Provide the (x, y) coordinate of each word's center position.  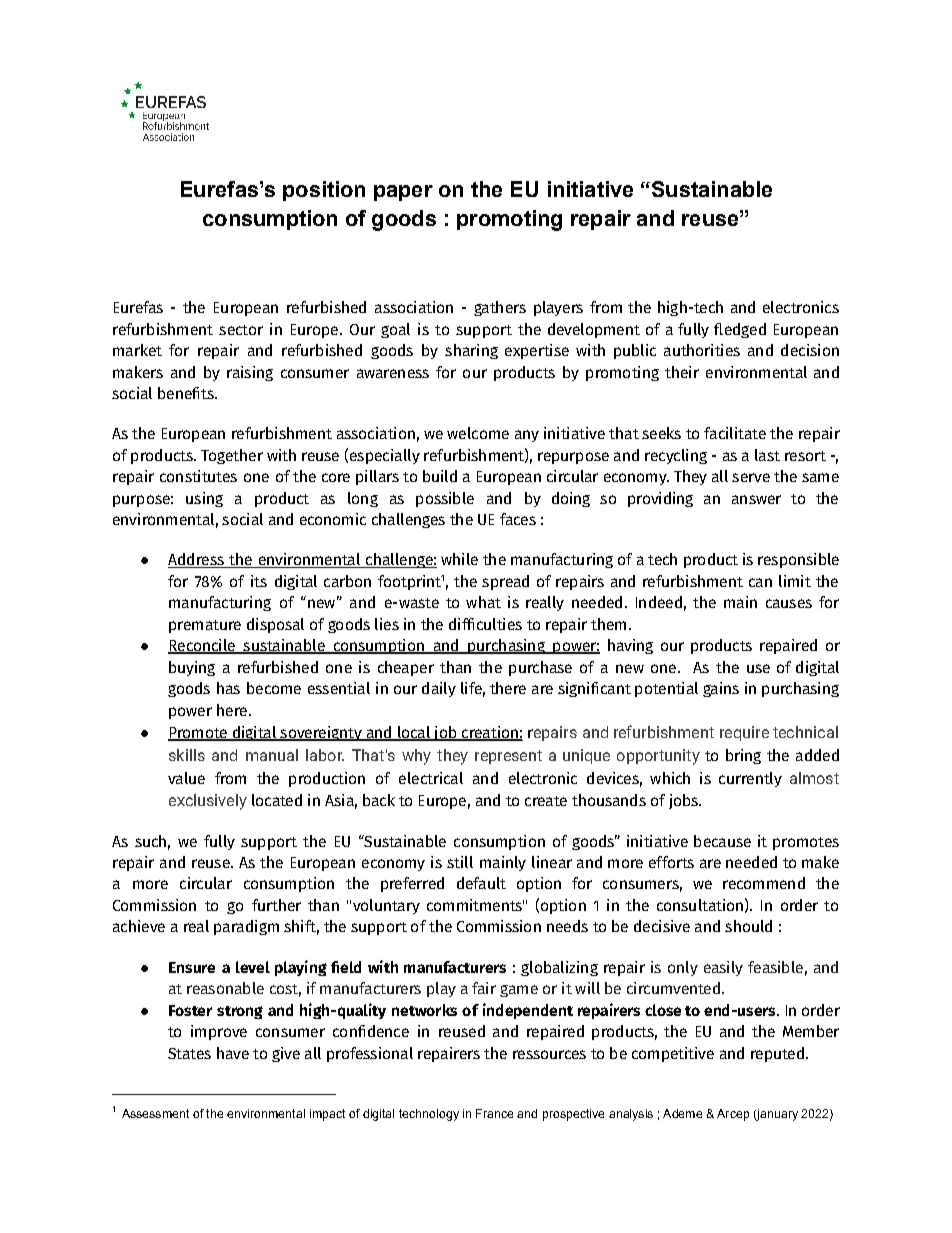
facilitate (735, 433)
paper (403, 193)
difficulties (485, 624)
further (276, 905)
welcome (478, 433)
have (233, 1053)
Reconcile (202, 646)
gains (721, 689)
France (494, 1113)
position (324, 191)
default (481, 883)
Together (232, 456)
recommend (764, 883)
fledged (740, 330)
